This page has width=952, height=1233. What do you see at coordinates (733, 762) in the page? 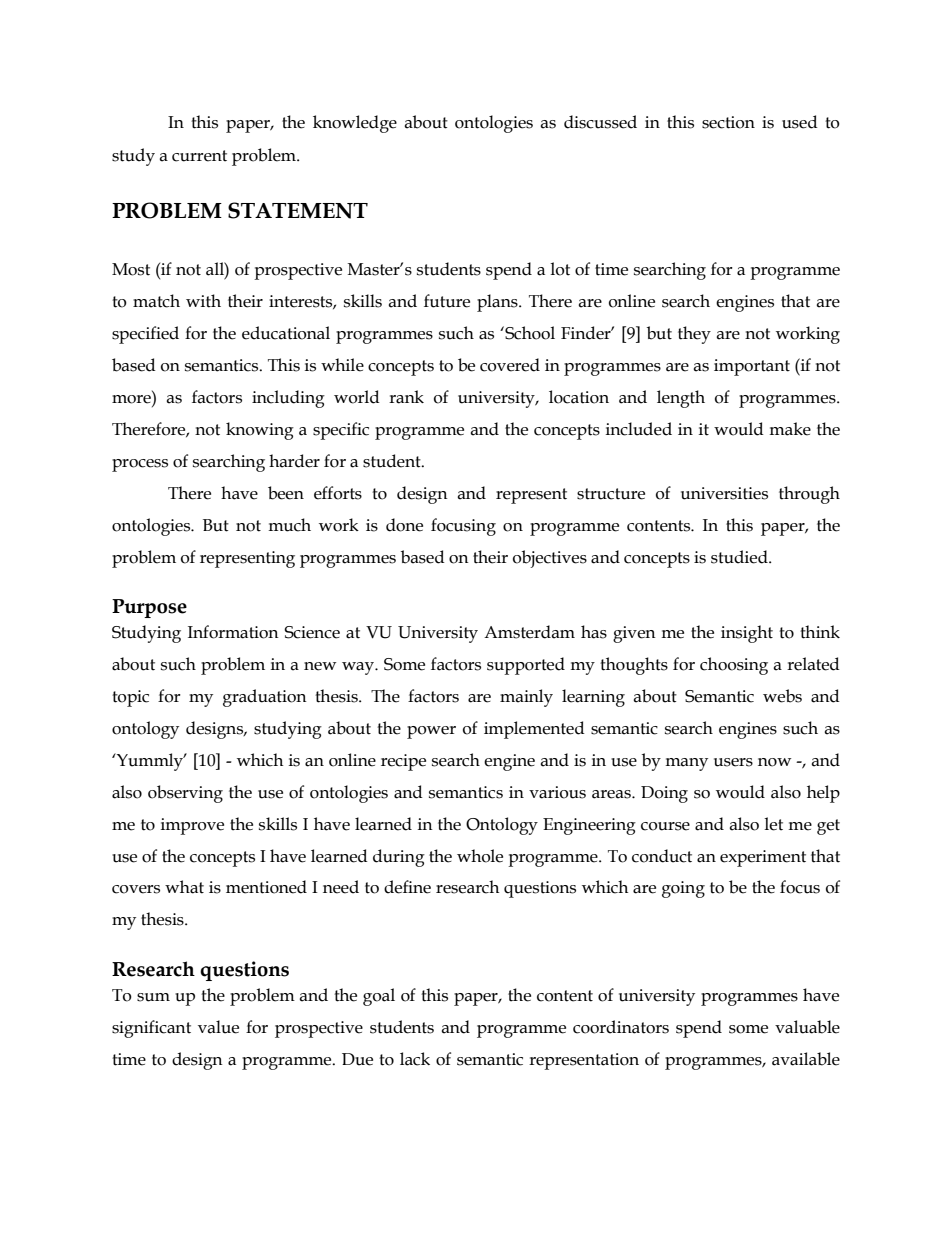
I see `users` at bounding box center [733, 762].
